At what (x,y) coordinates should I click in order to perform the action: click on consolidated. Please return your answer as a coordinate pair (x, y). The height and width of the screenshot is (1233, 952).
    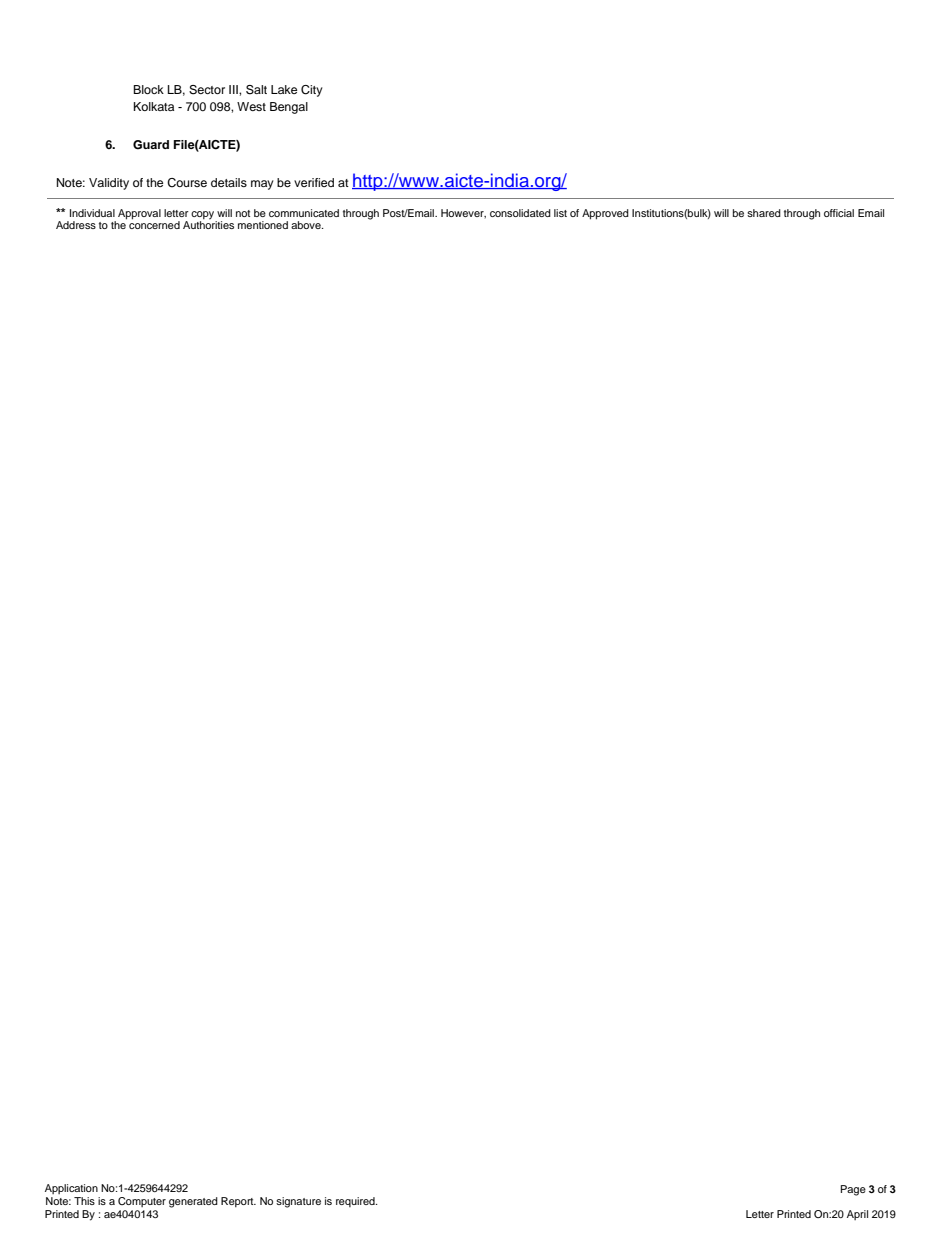
    Looking at the image, I should click on (520, 213).
